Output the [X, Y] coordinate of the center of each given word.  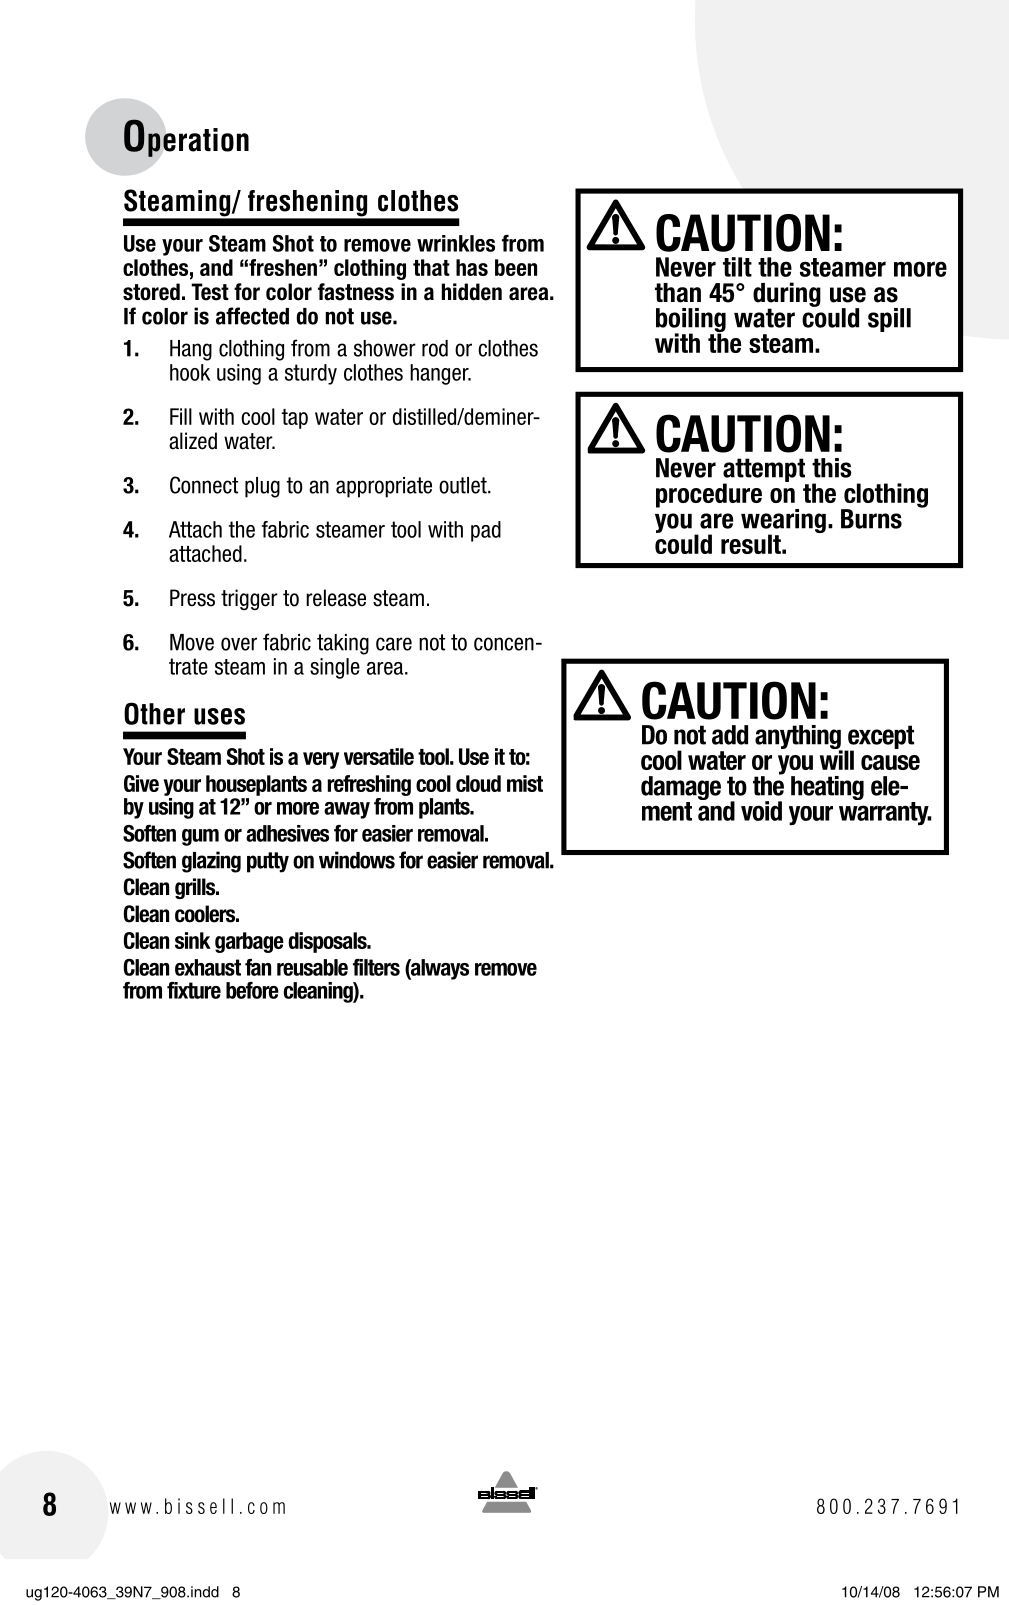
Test [210, 292]
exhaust [208, 967]
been [516, 267]
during [787, 295]
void [761, 811]
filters [376, 967]
